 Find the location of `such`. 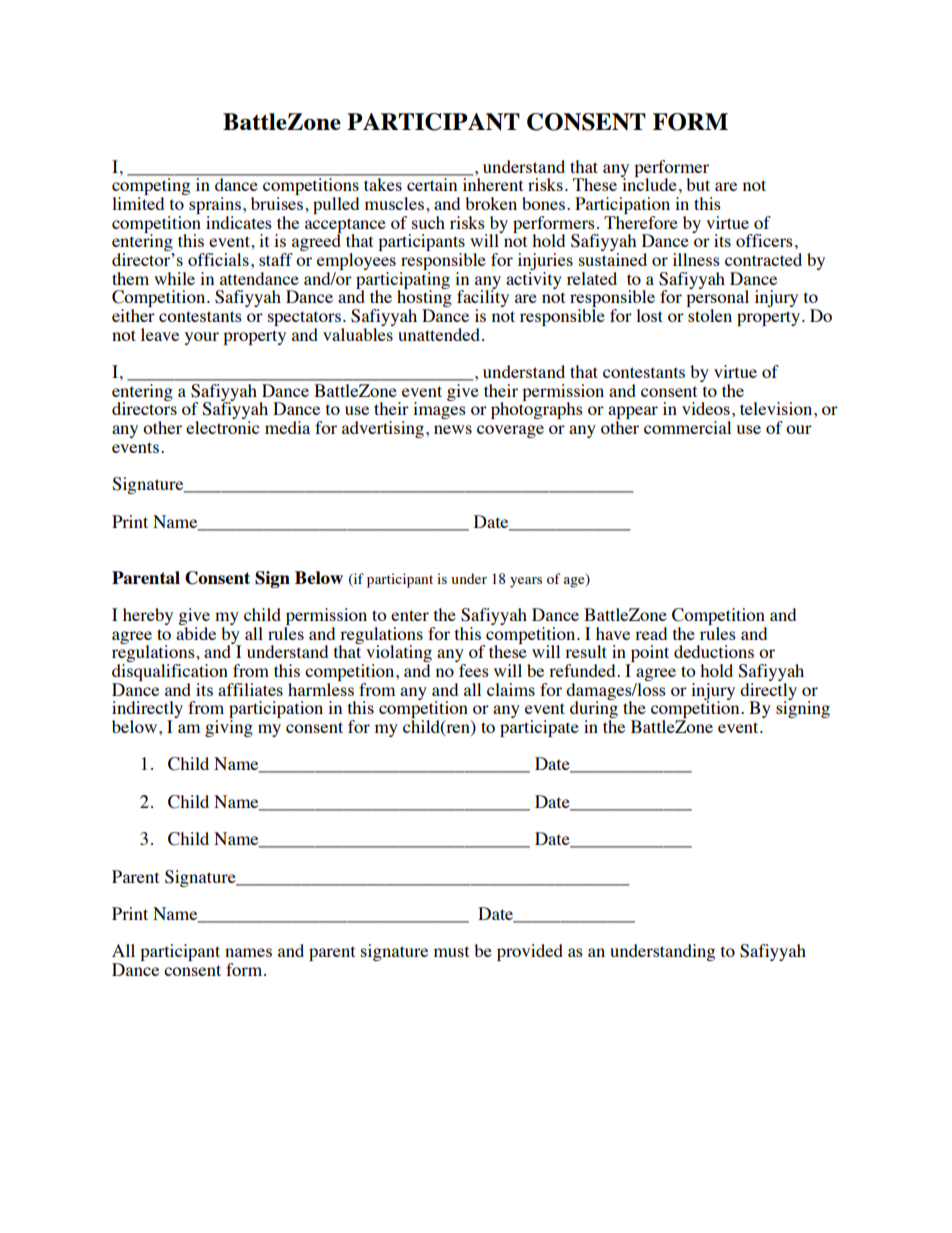

such is located at coordinates (428, 222).
